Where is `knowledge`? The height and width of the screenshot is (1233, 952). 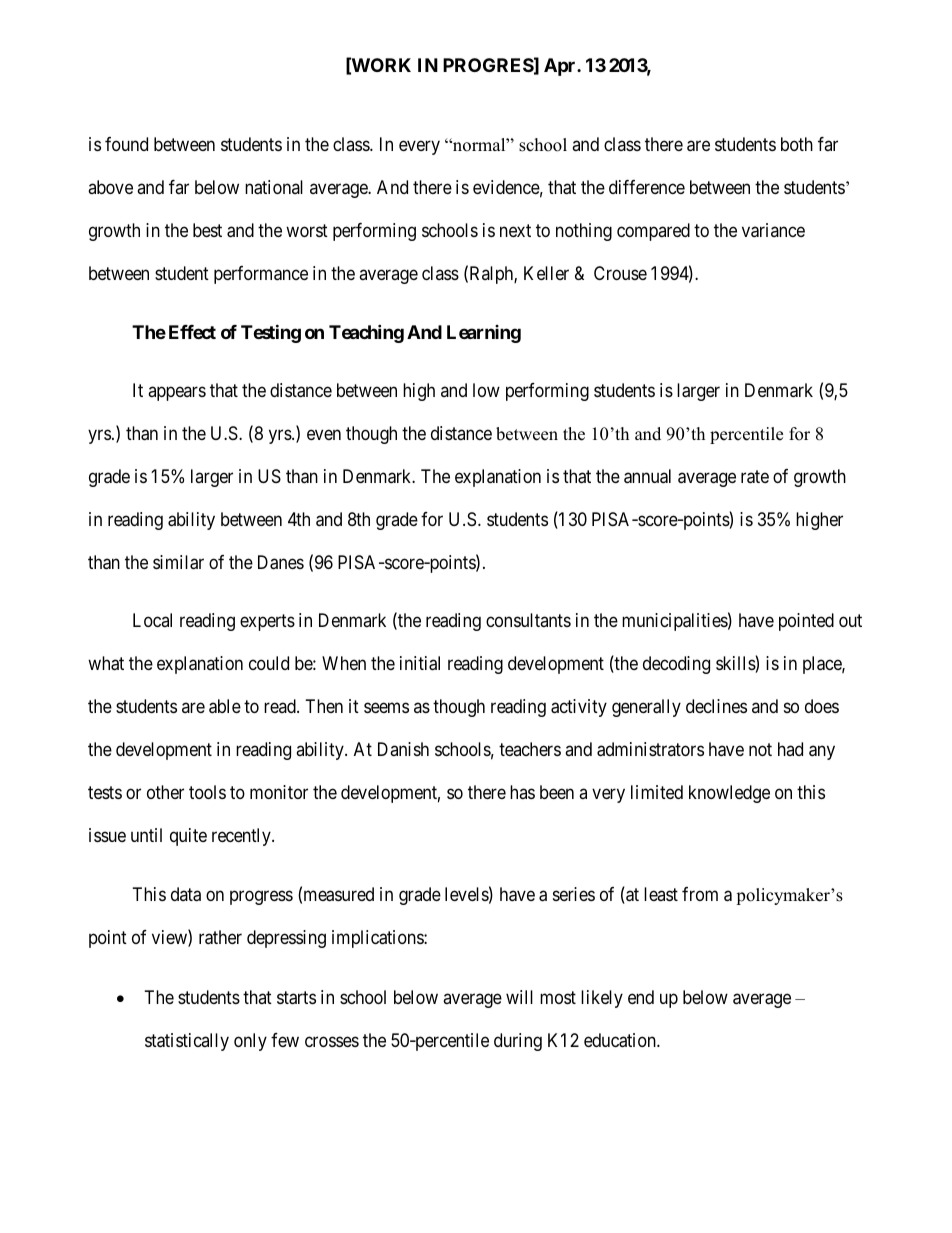 knowledge is located at coordinates (729, 794).
